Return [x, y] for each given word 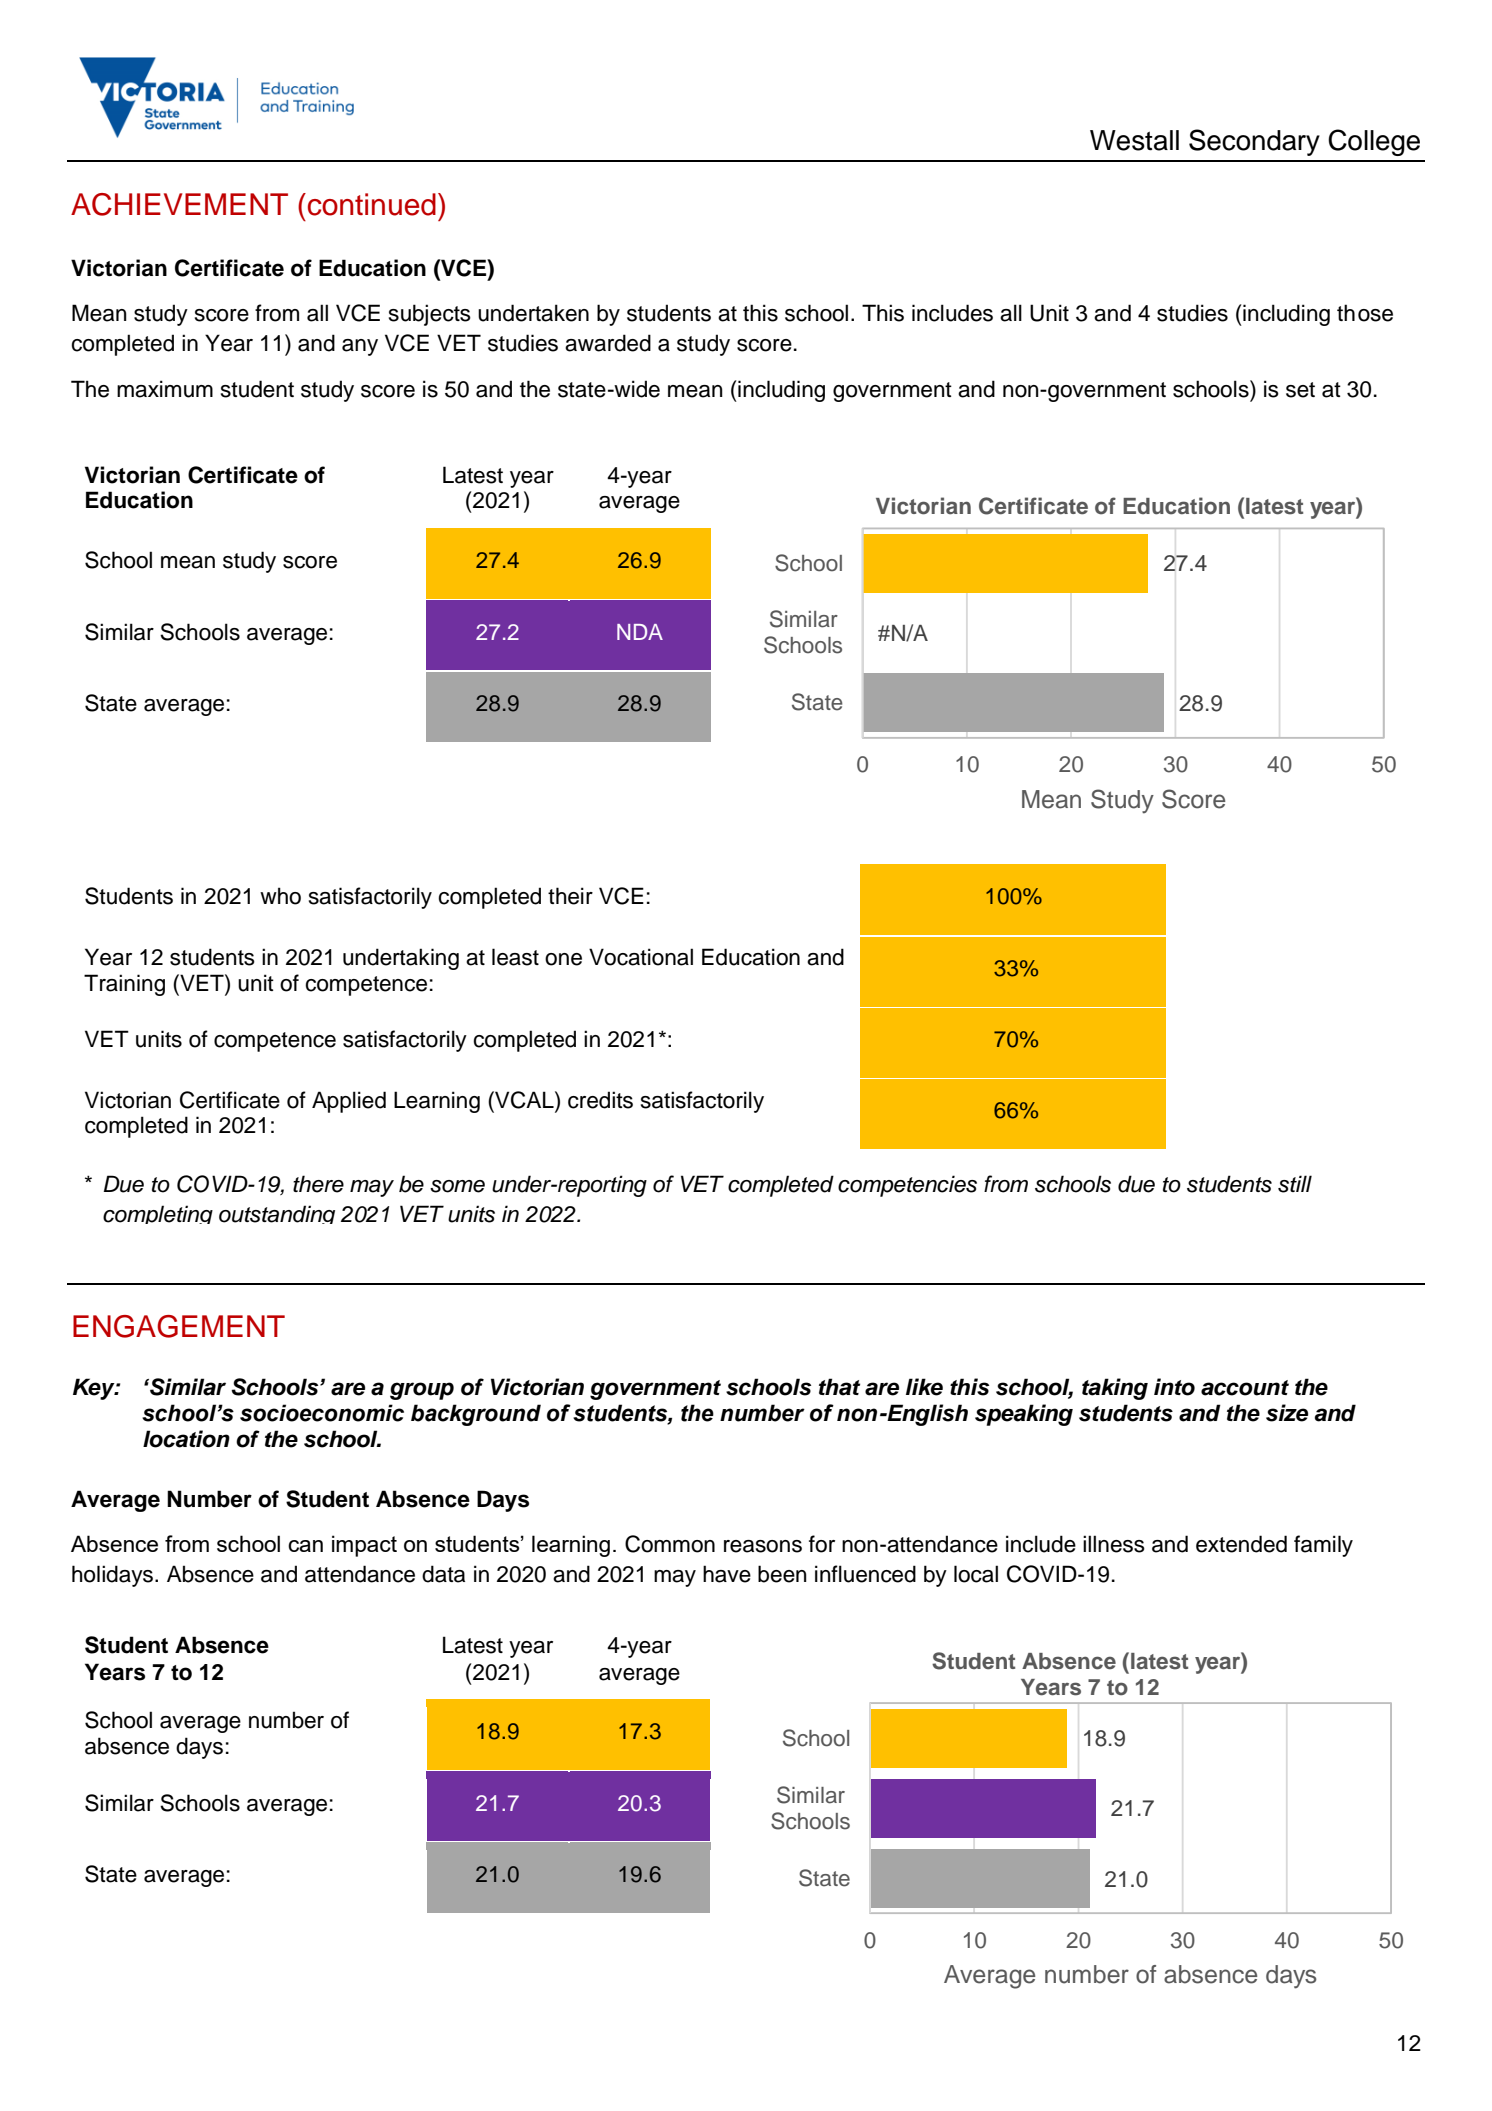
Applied [349, 1102]
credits [600, 1100]
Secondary [1254, 142]
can [305, 1546]
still [1295, 1184]
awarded [608, 343]
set [1300, 390]
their [570, 896]
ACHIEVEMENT [179, 204]
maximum [165, 389]
